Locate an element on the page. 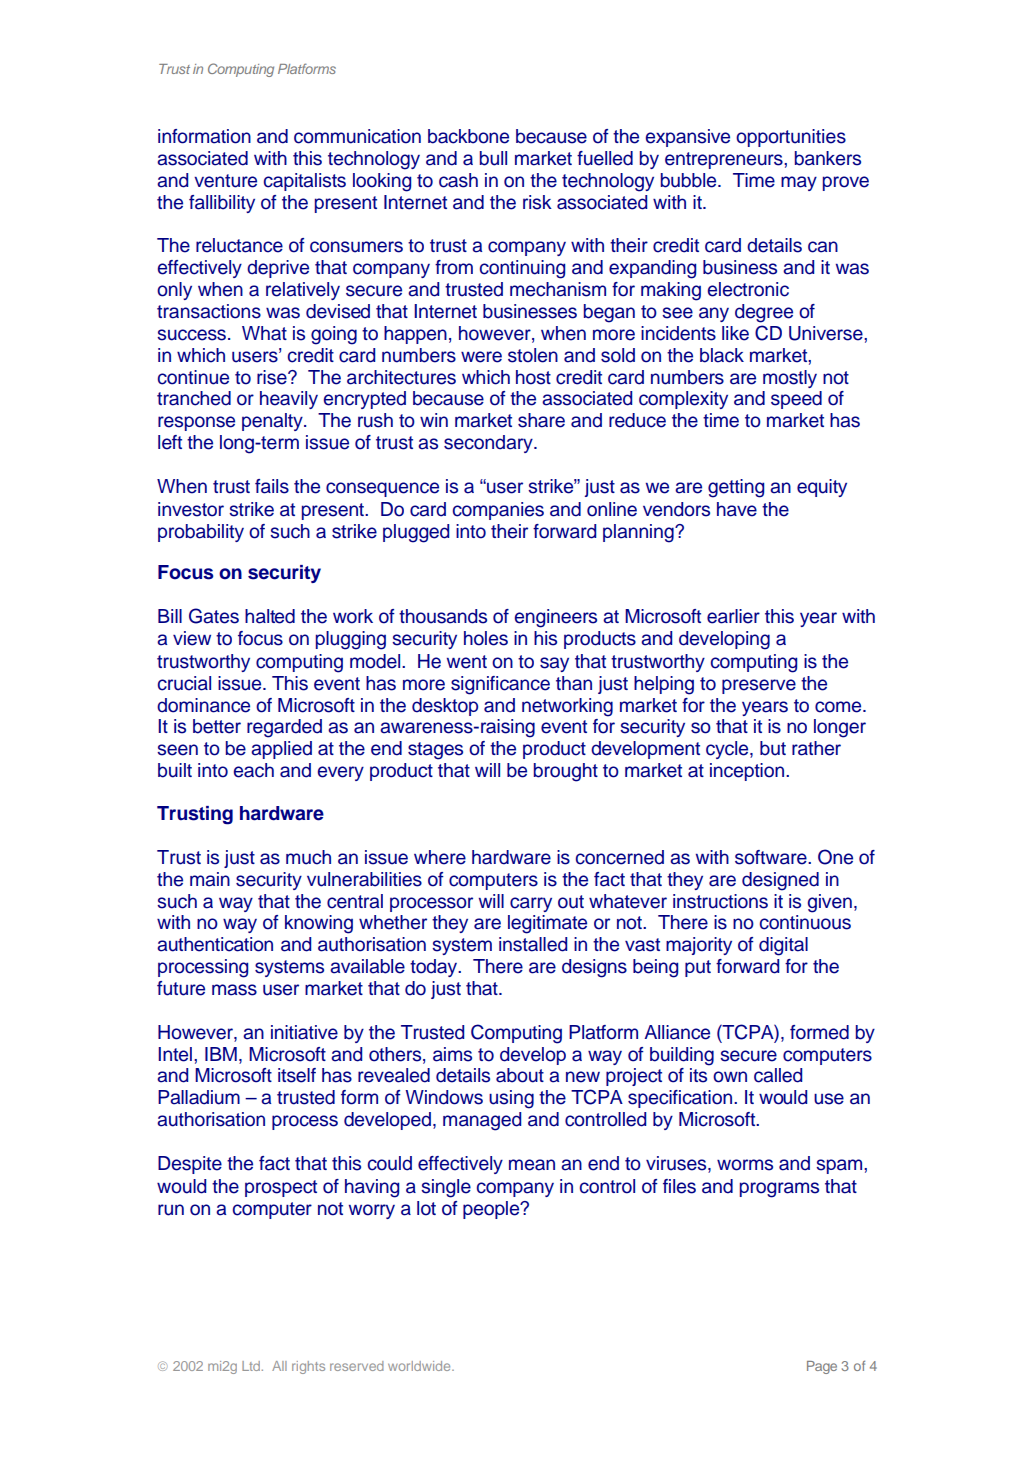 This page has width=1033, height=1459. fails is located at coordinates (272, 486).
